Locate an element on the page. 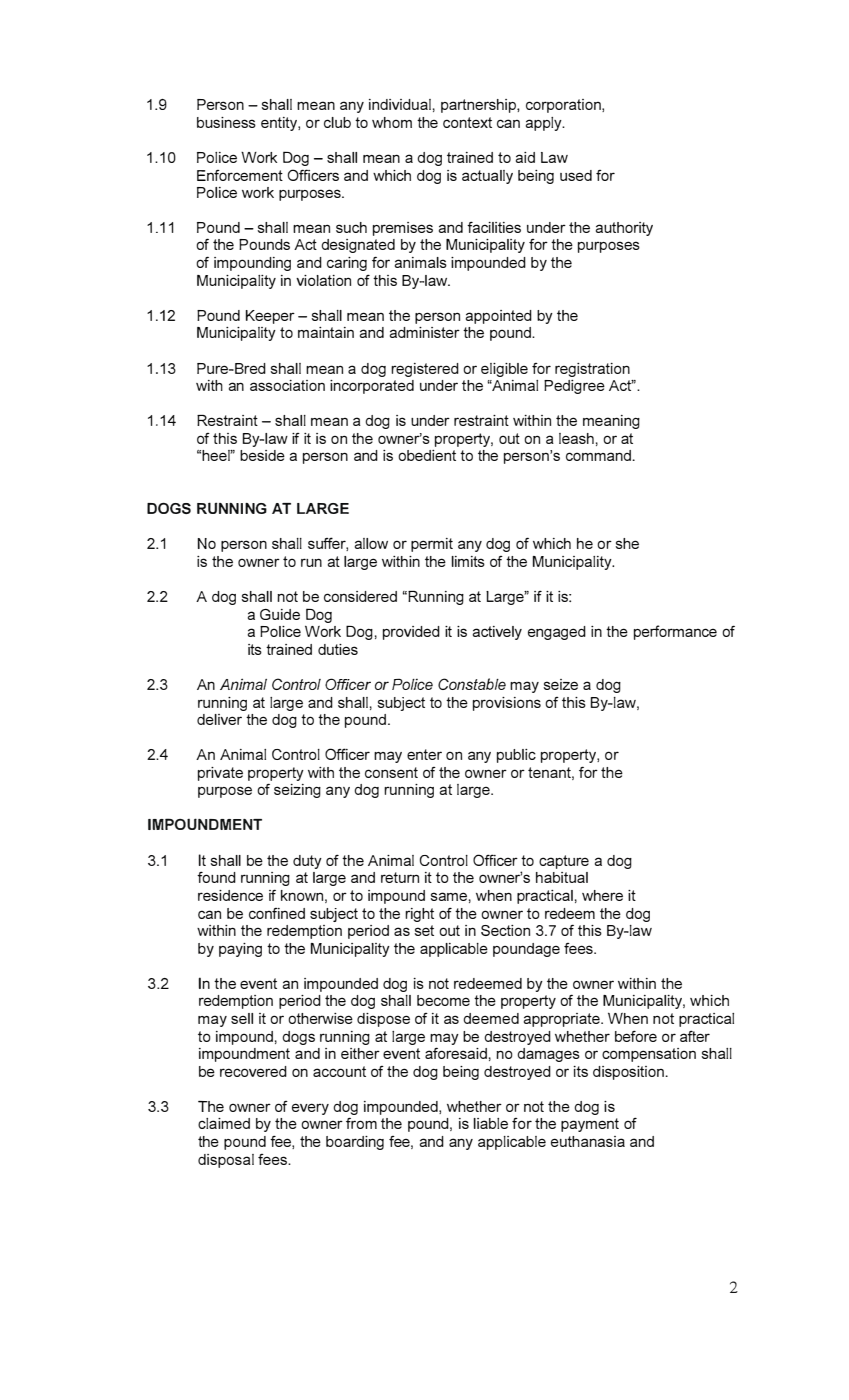 The image size is (849, 1400). actively is located at coordinates (497, 633).
